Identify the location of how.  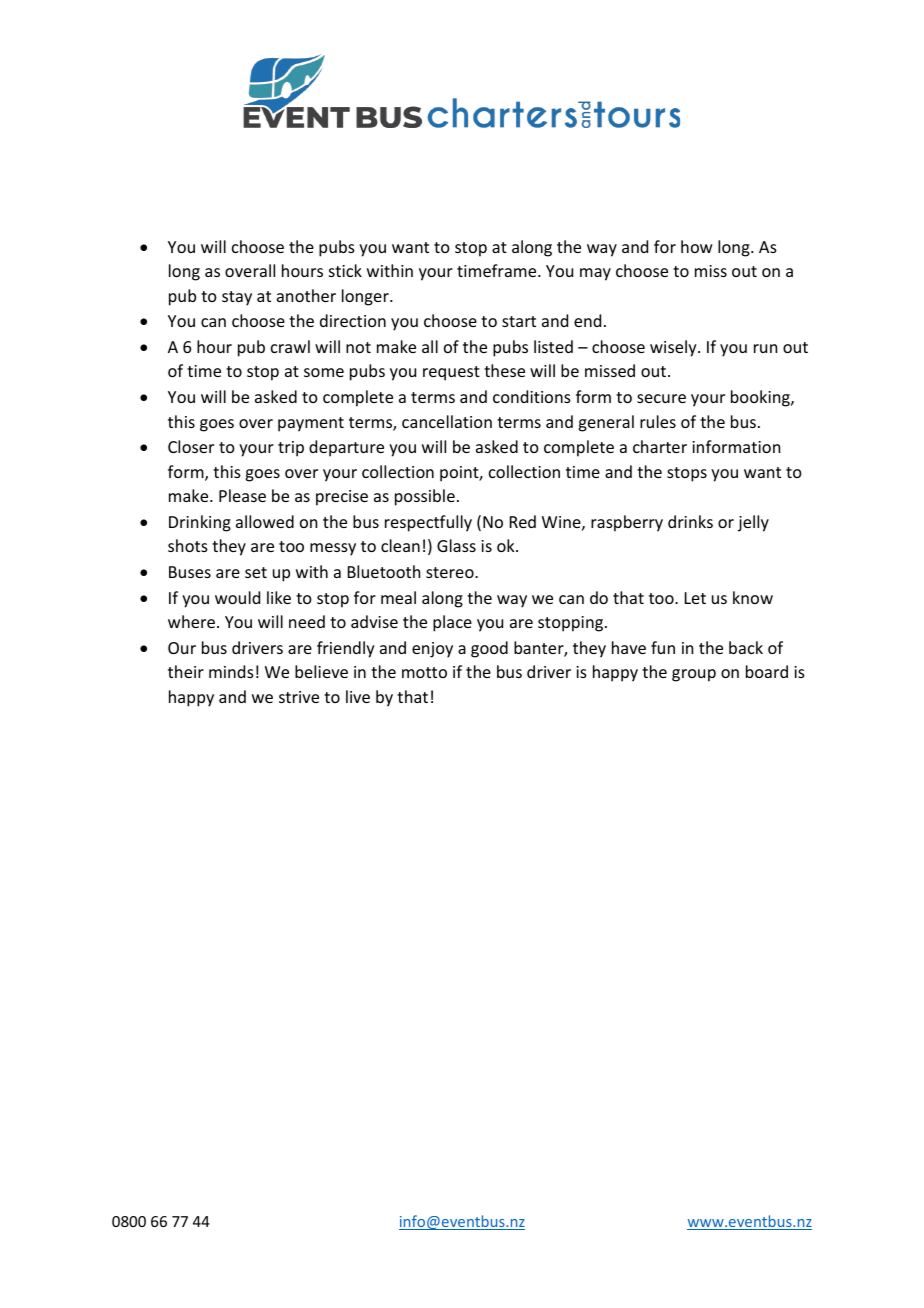
(697, 246).
